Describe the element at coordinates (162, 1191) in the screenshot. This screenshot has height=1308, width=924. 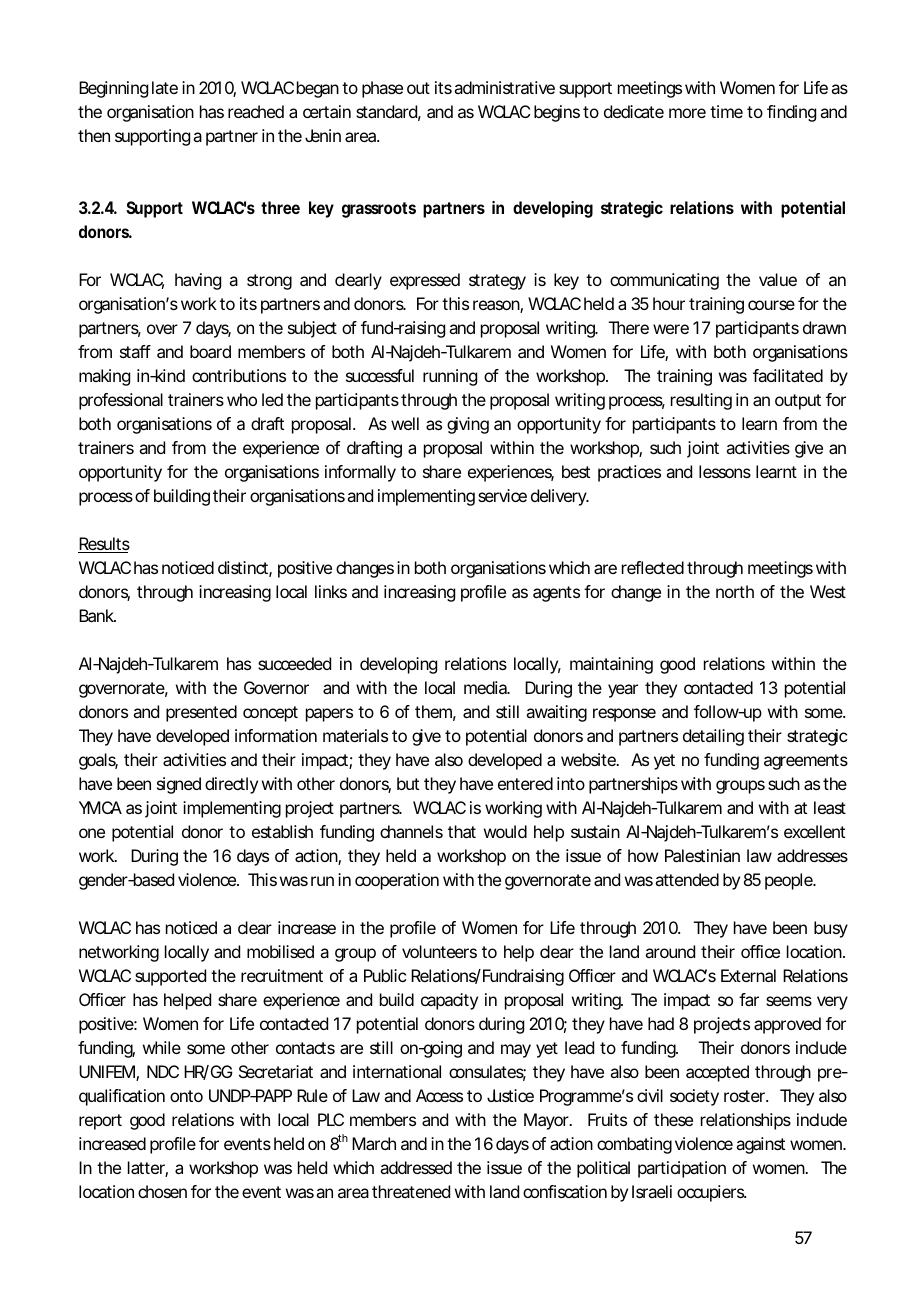
I see `chosen` at that location.
